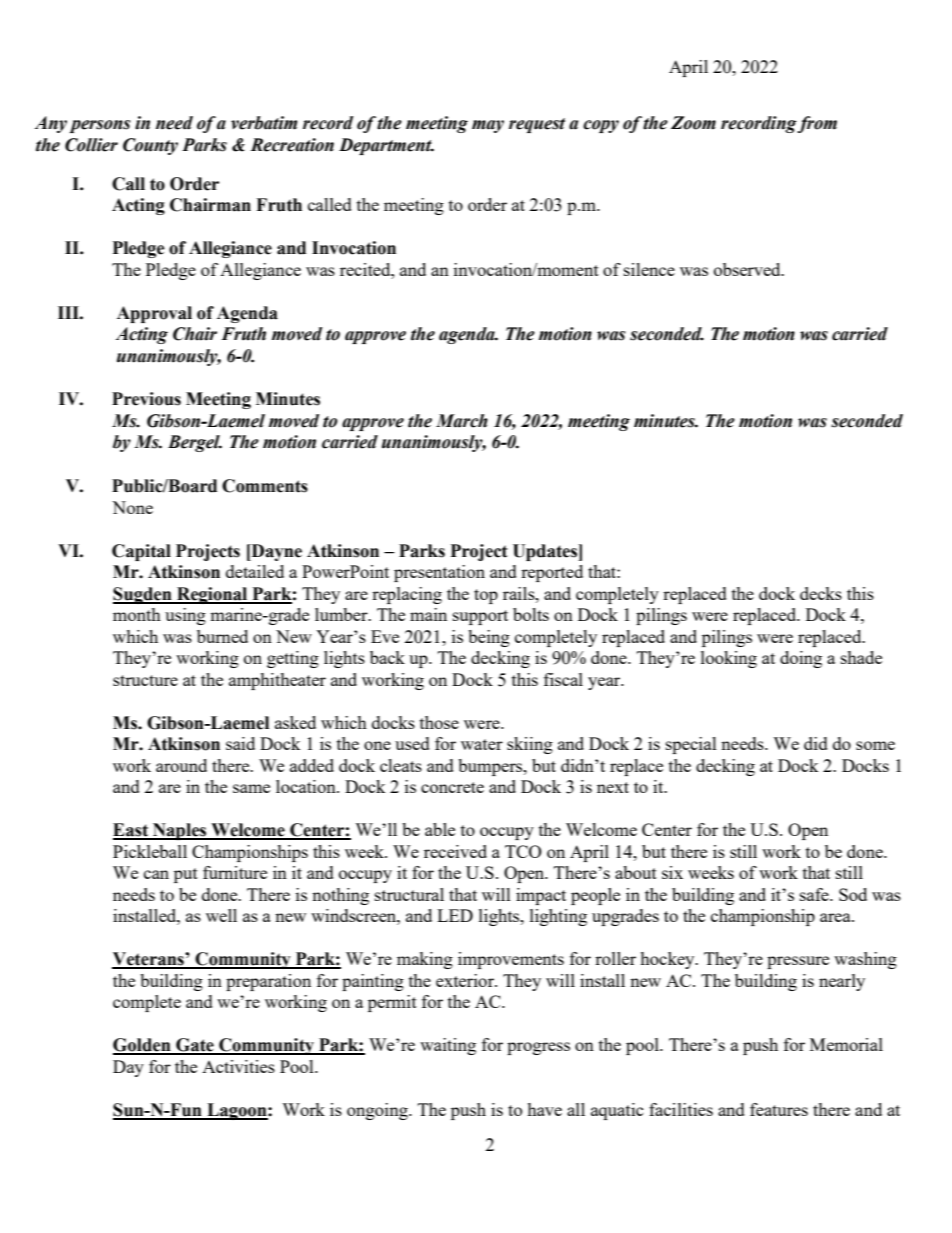 This image has height=1233, width=952. I want to click on from, so click(817, 124).
